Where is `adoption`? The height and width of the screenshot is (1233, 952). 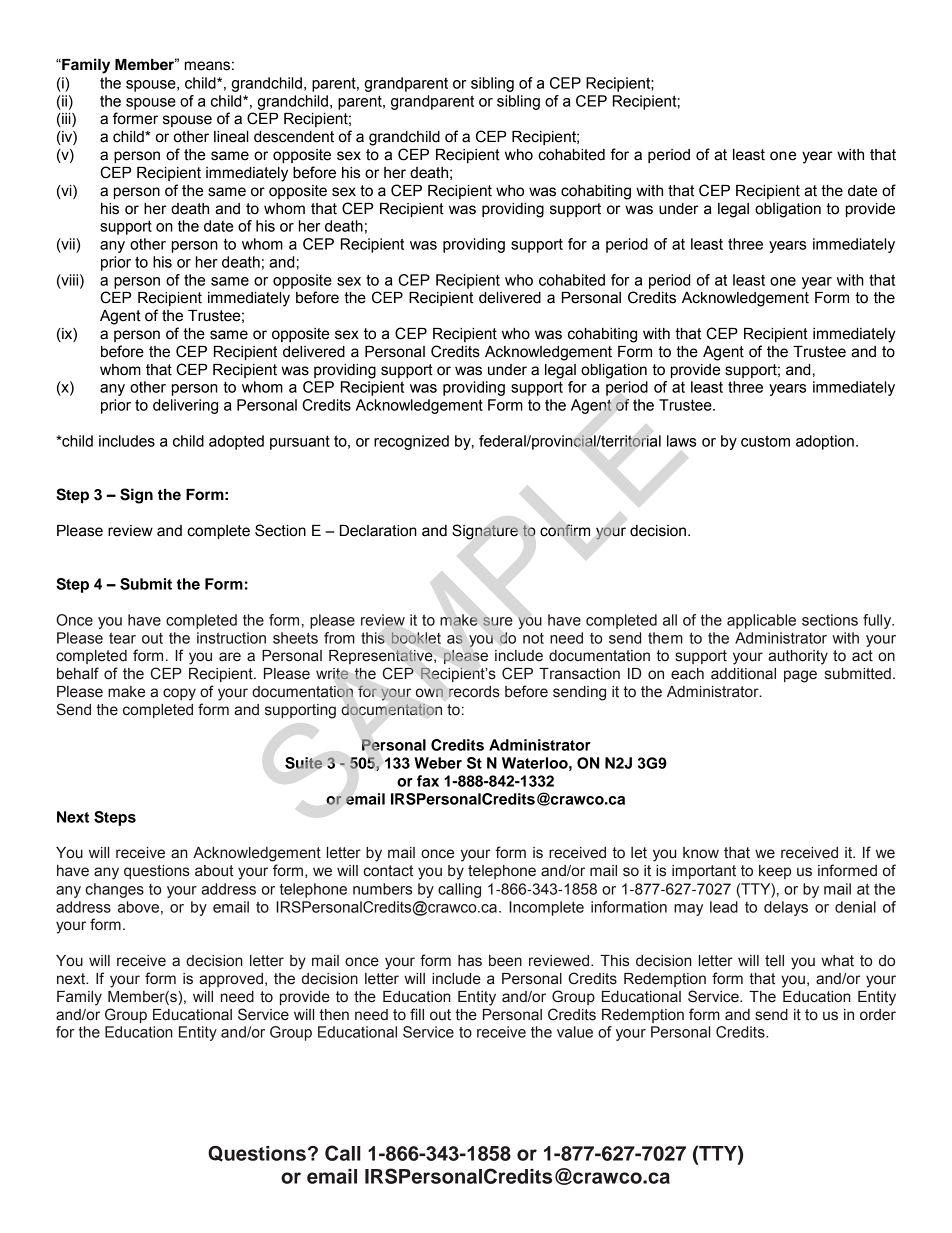 adoption is located at coordinates (825, 442).
